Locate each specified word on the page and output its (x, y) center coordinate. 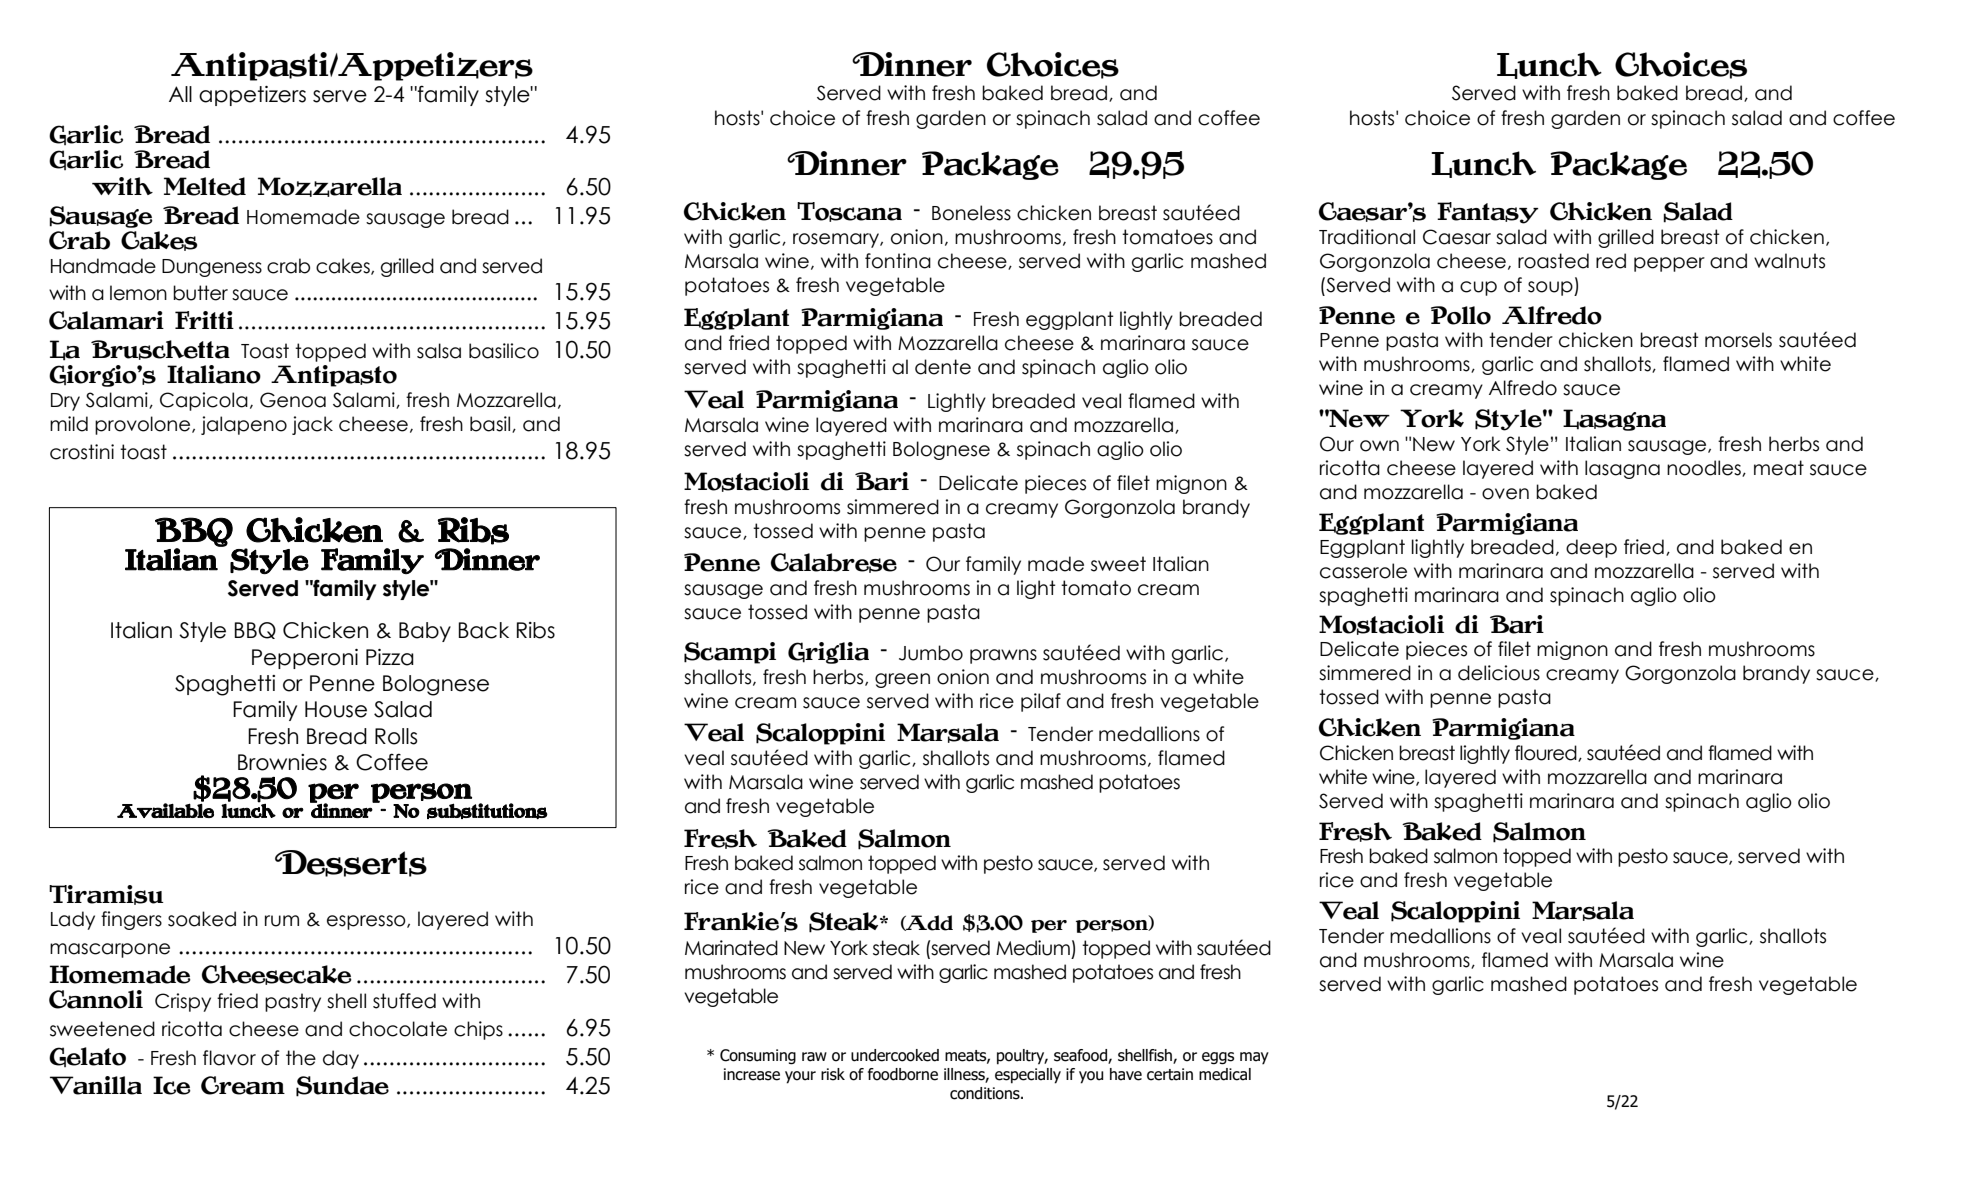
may (1254, 1058)
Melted (205, 186)
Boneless (971, 213)
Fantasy (1488, 213)
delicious (1499, 673)
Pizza (390, 657)
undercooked (895, 1055)
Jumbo (931, 653)
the (301, 1058)
